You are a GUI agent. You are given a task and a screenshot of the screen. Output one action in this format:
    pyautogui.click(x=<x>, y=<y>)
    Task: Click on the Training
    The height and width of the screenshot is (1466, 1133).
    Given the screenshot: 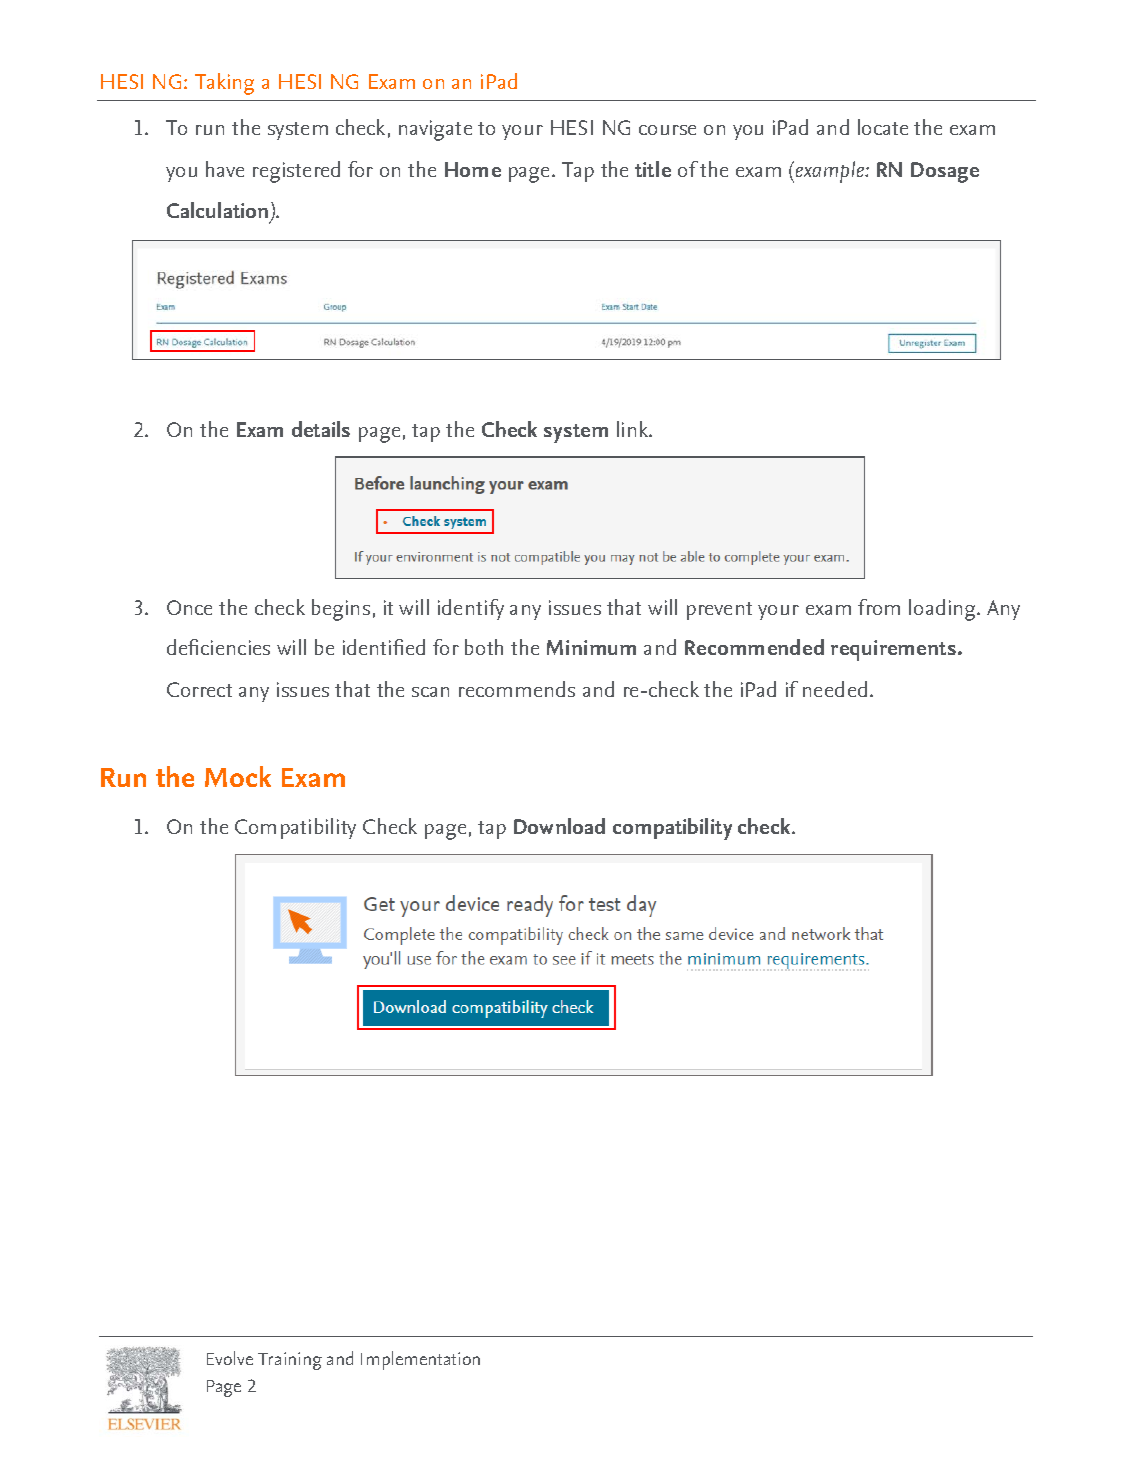 What is the action you would take?
    pyautogui.click(x=290, y=1361)
